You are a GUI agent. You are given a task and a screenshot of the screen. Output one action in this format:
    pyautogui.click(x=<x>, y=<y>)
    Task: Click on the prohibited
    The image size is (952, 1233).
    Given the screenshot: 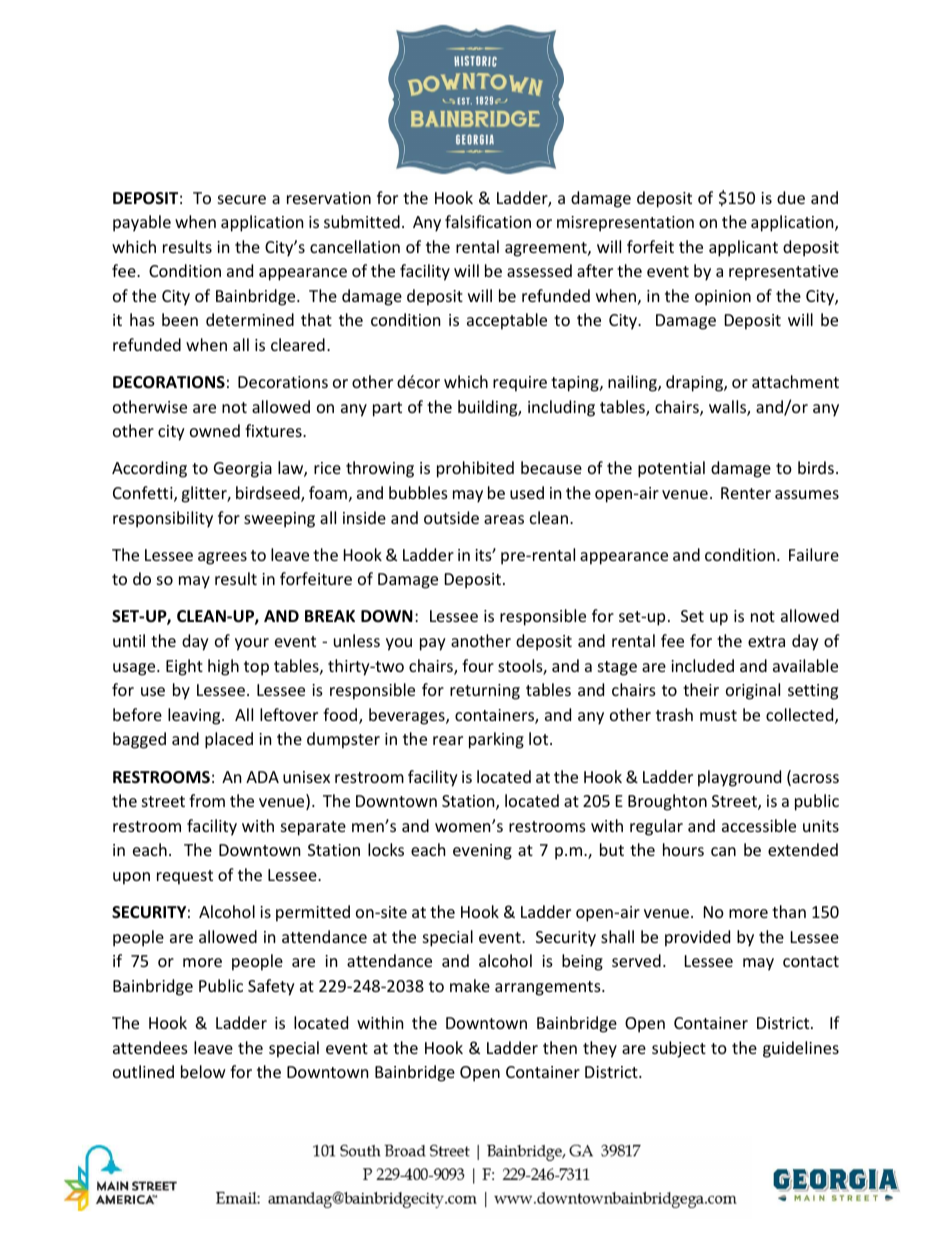 What is the action you would take?
    pyautogui.click(x=475, y=469)
